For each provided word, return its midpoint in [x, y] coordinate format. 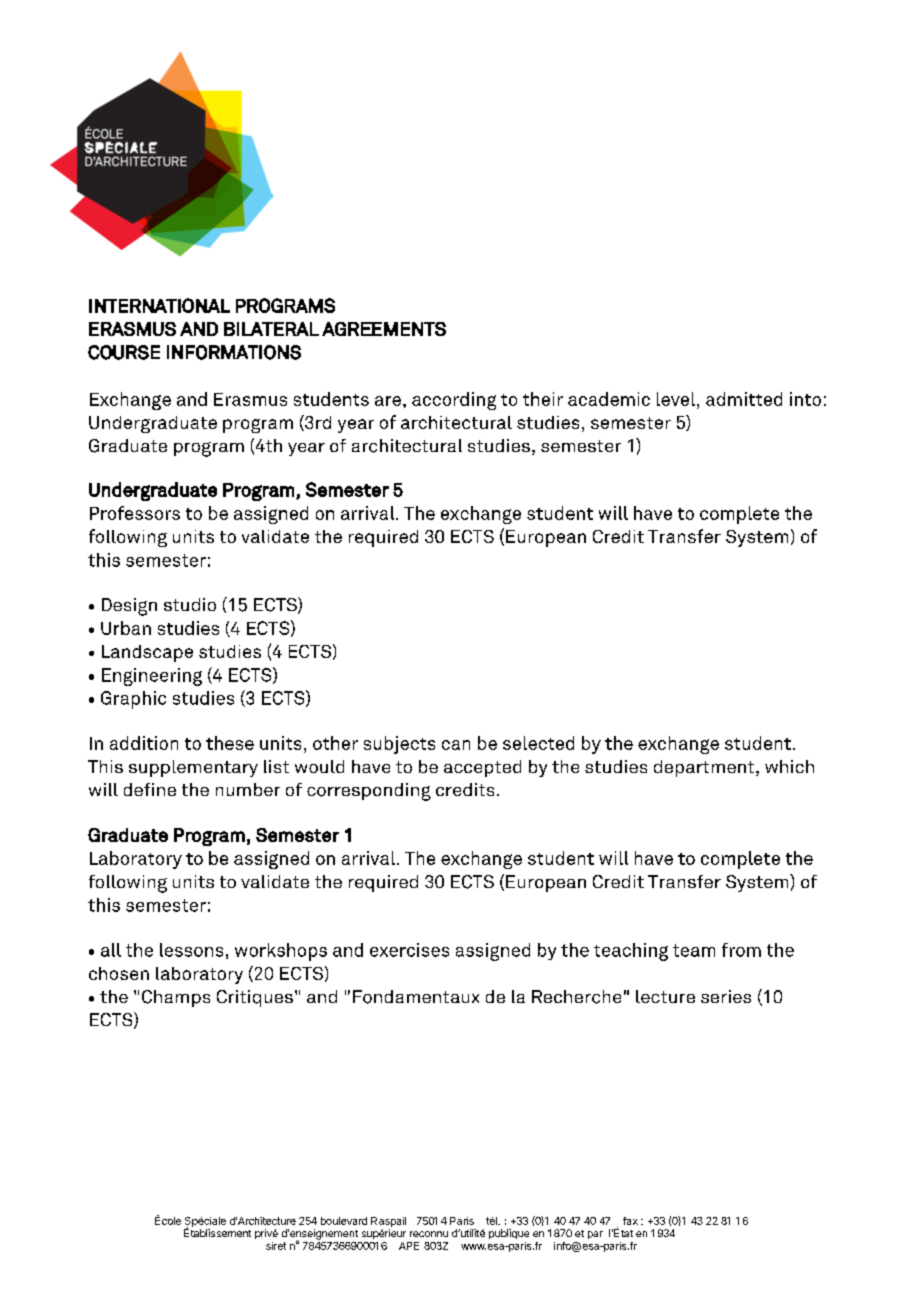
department [705, 768]
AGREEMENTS [384, 329]
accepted [482, 768]
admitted [744, 399]
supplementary [193, 768]
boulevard [344, 1221]
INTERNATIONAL [159, 305]
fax [630, 1221]
